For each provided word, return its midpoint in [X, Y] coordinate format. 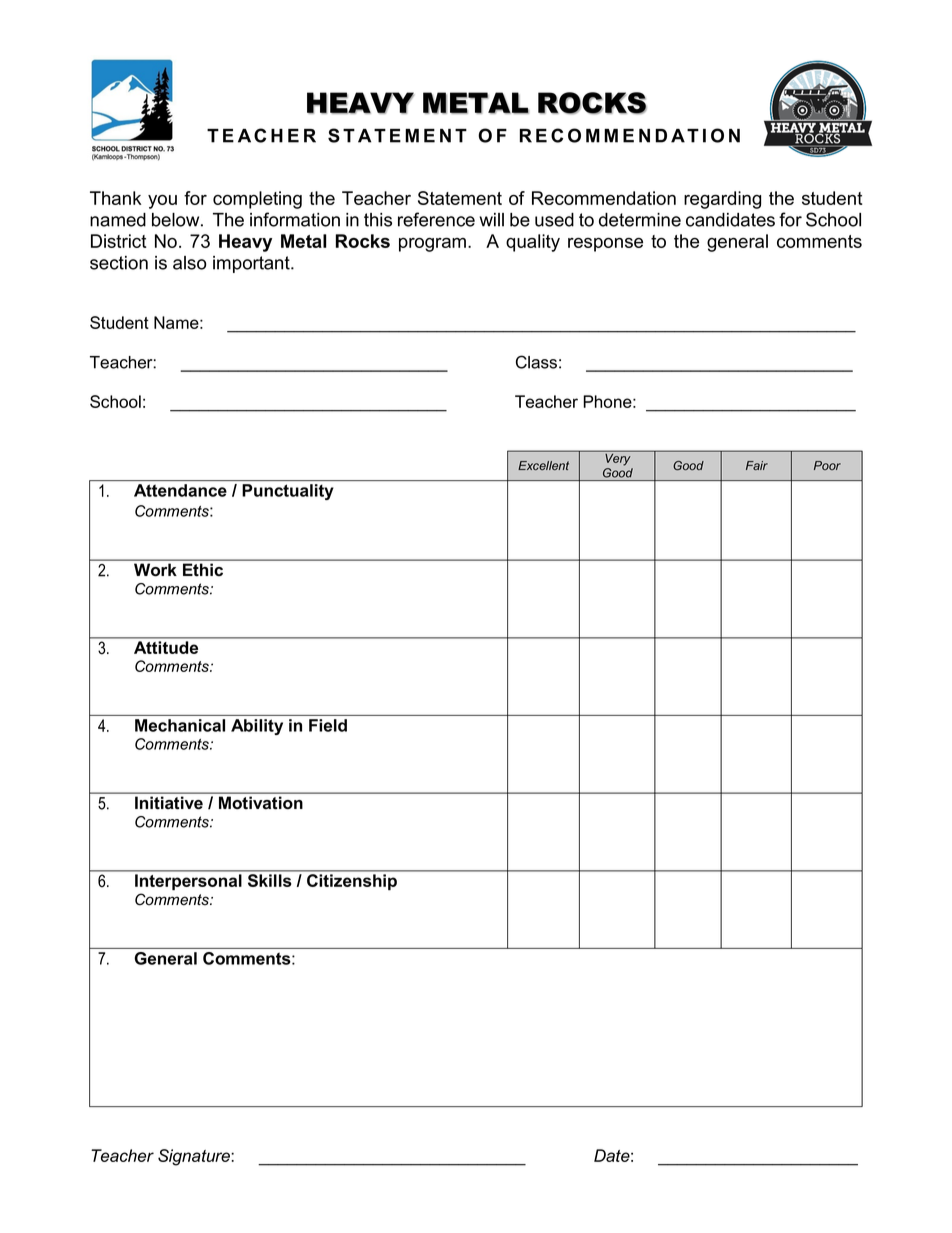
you [162, 202]
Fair [757, 465]
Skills [269, 880]
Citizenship [352, 882]
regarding [722, 200]
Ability [257, 727]
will [491, 220]
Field [328, 725]
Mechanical [180, 725]
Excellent [543, 465]
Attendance [180, 490]
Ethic [203, 570]
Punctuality [287, 492]
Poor [827, 465]
